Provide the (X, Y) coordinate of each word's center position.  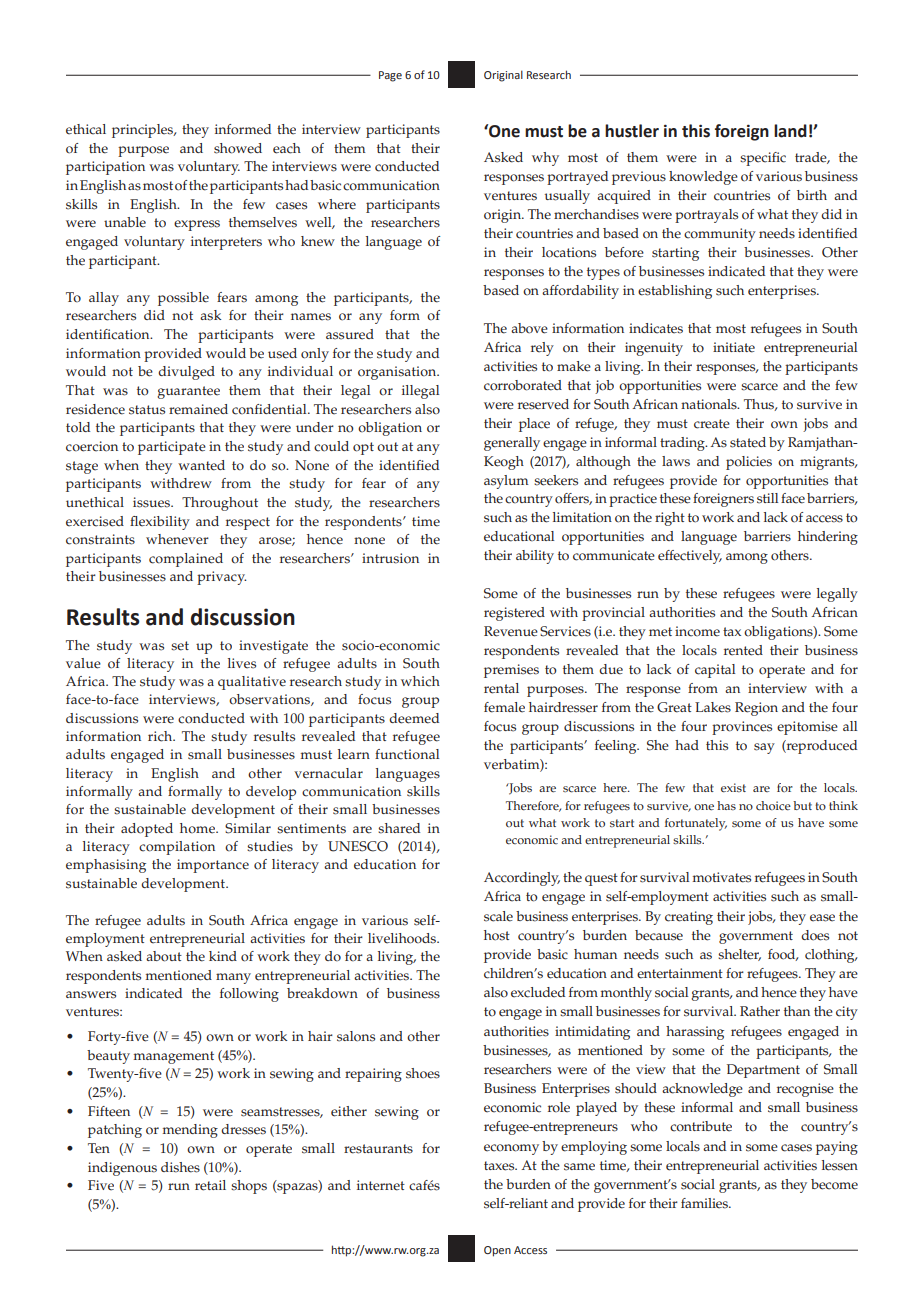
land (790, 131)
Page (390, 76)
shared (399, 828)
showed (238, 148)
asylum (506, 482)
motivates (722, 877)
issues (152, 502)
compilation (177, 848)
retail (210, 1185)
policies (749, 463)
